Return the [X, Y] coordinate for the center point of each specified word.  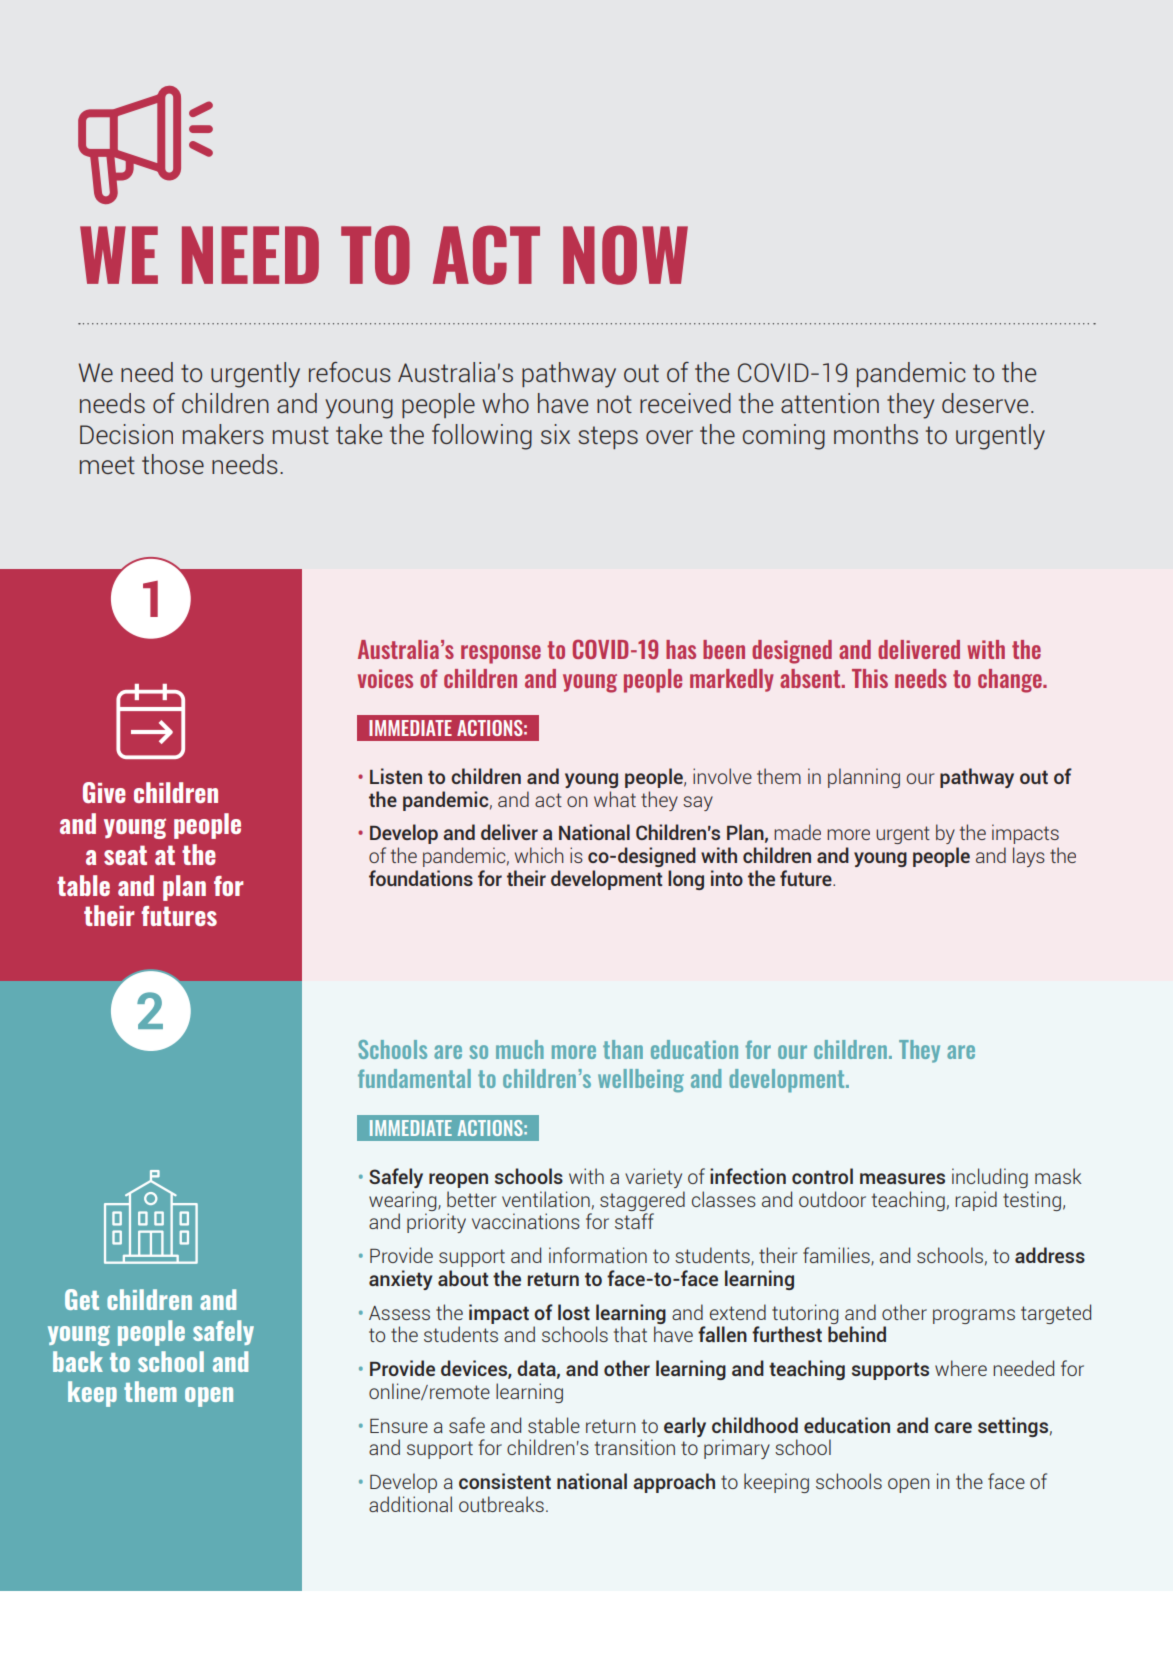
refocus [350, 372]
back [78, 1361]
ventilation [546, 1199]
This [870, 678]
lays [1029, 857]
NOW [625, 255]
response [501, 654]
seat [125, 855]
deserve [985, 403]
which [539, 855]
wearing [404, 1201]
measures [902, 1178]
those [173, 464]
